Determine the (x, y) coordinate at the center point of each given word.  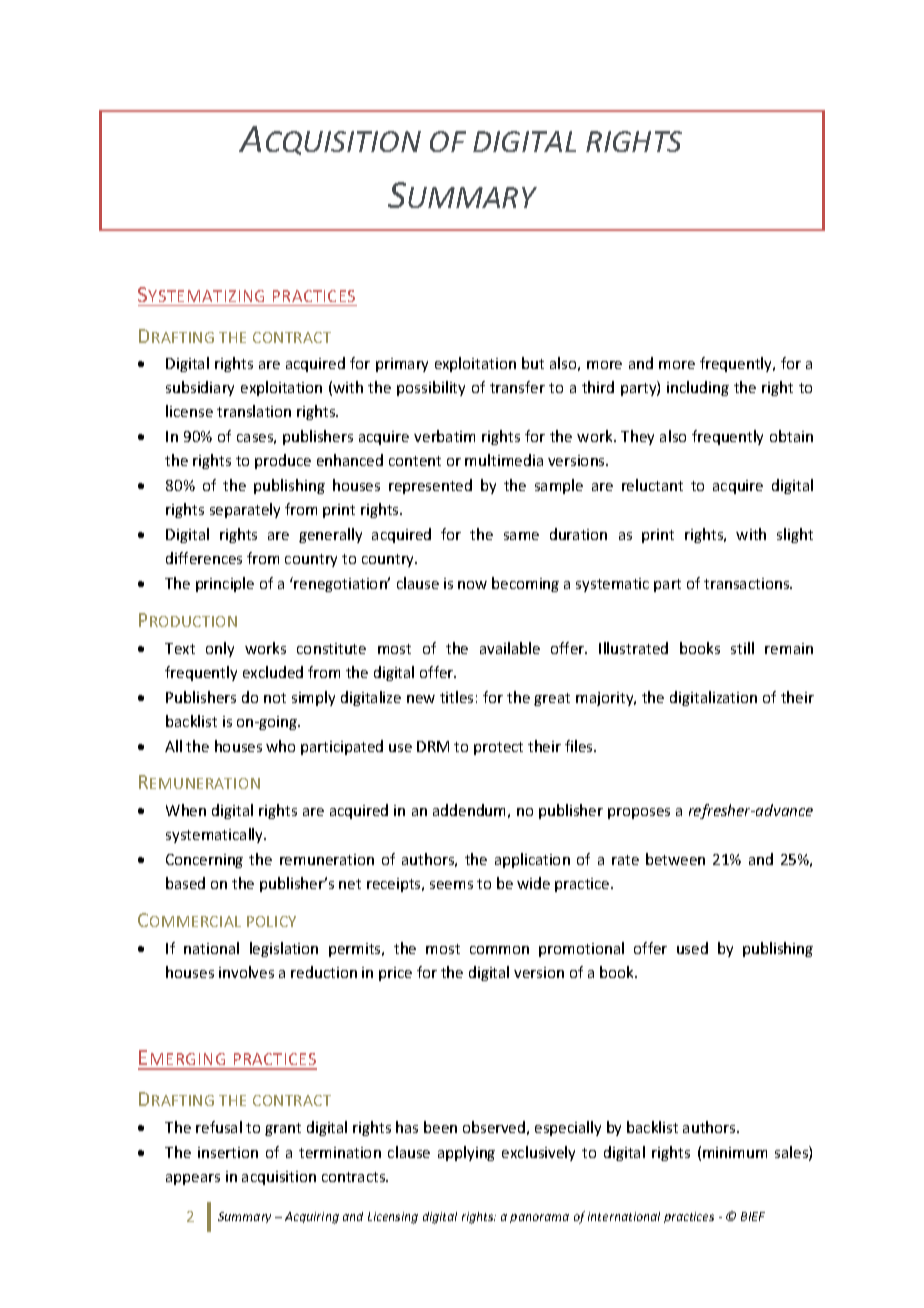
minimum (735, 1152)
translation (254, 411)
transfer (517, 387)
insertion (228, 1152)
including (698, 388)
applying (466, 1153)
